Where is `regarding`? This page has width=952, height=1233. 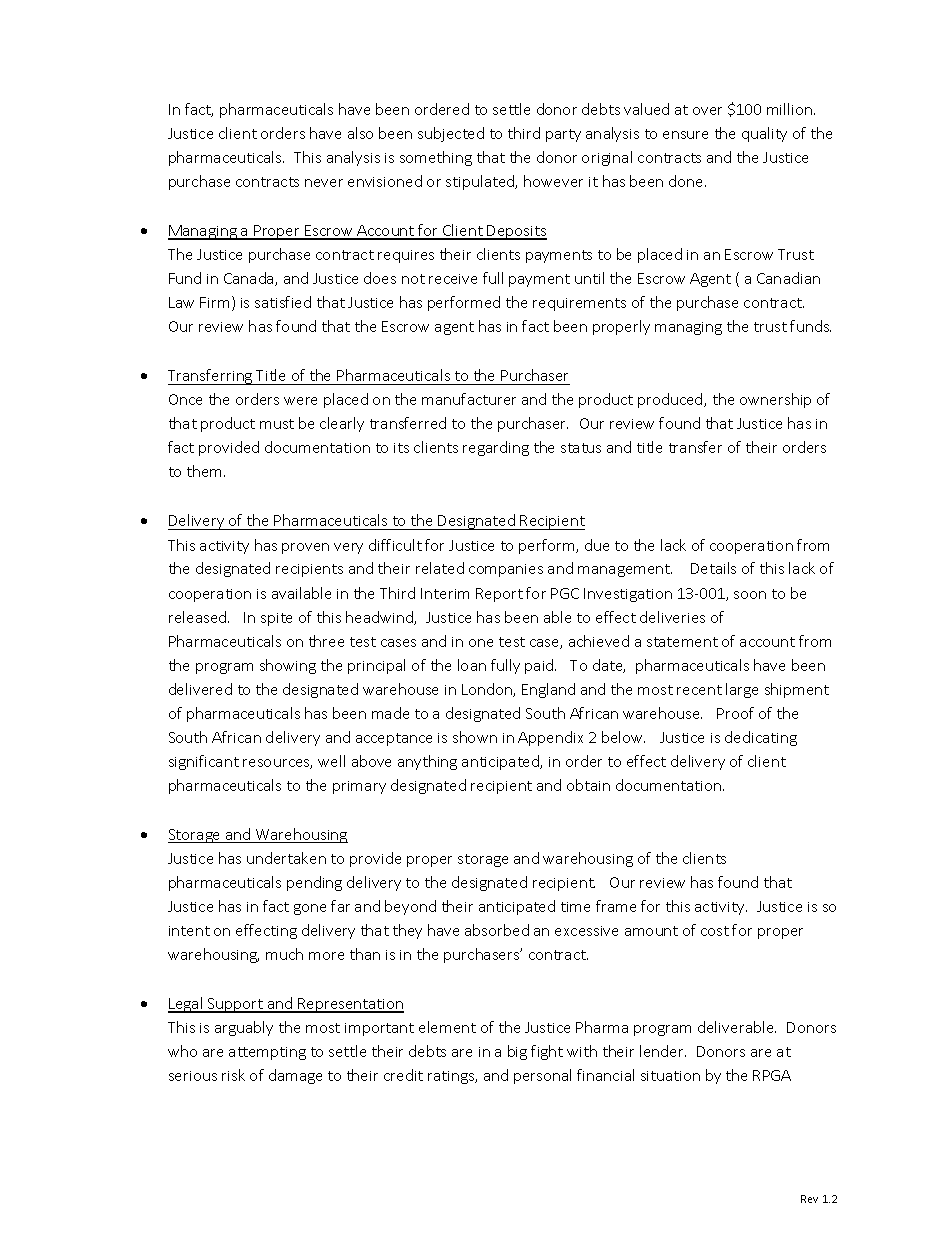 regarding is located at coordinates (496, 448).
